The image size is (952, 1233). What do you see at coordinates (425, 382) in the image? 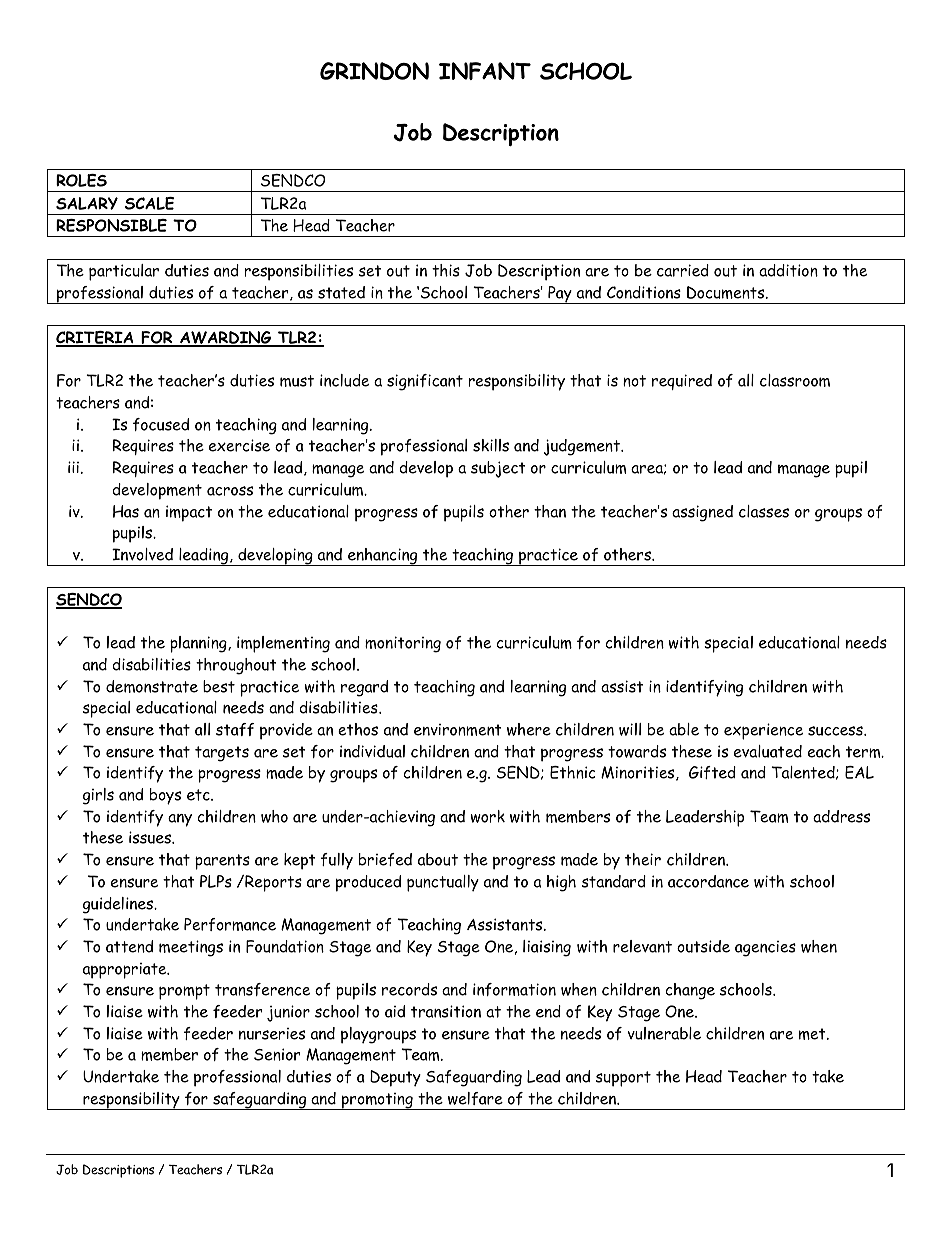
I see `significant` at bounding box center [425, 382].
